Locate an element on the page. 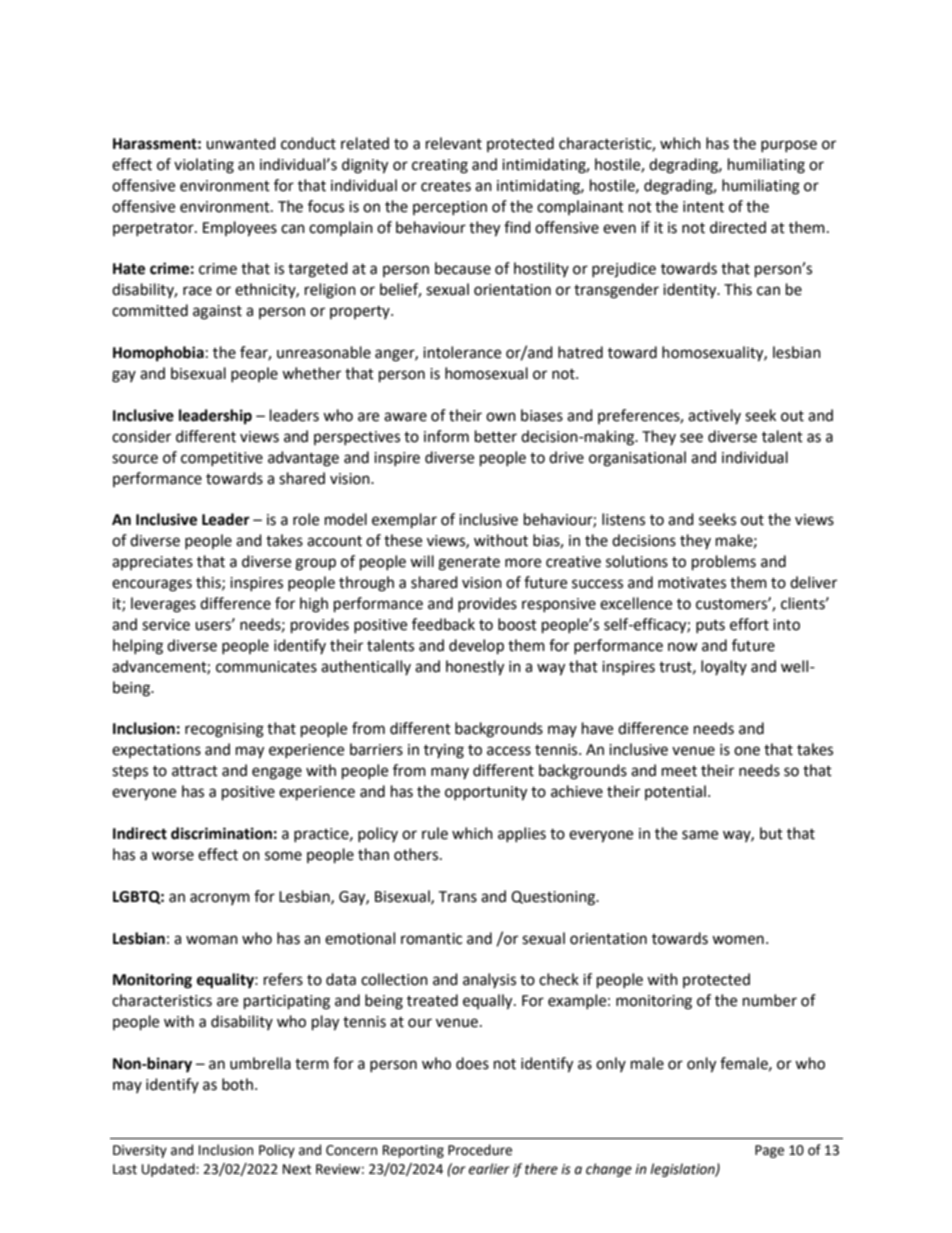 This image has width=952, height=1233. creates is located at coordinates (446, 186).
